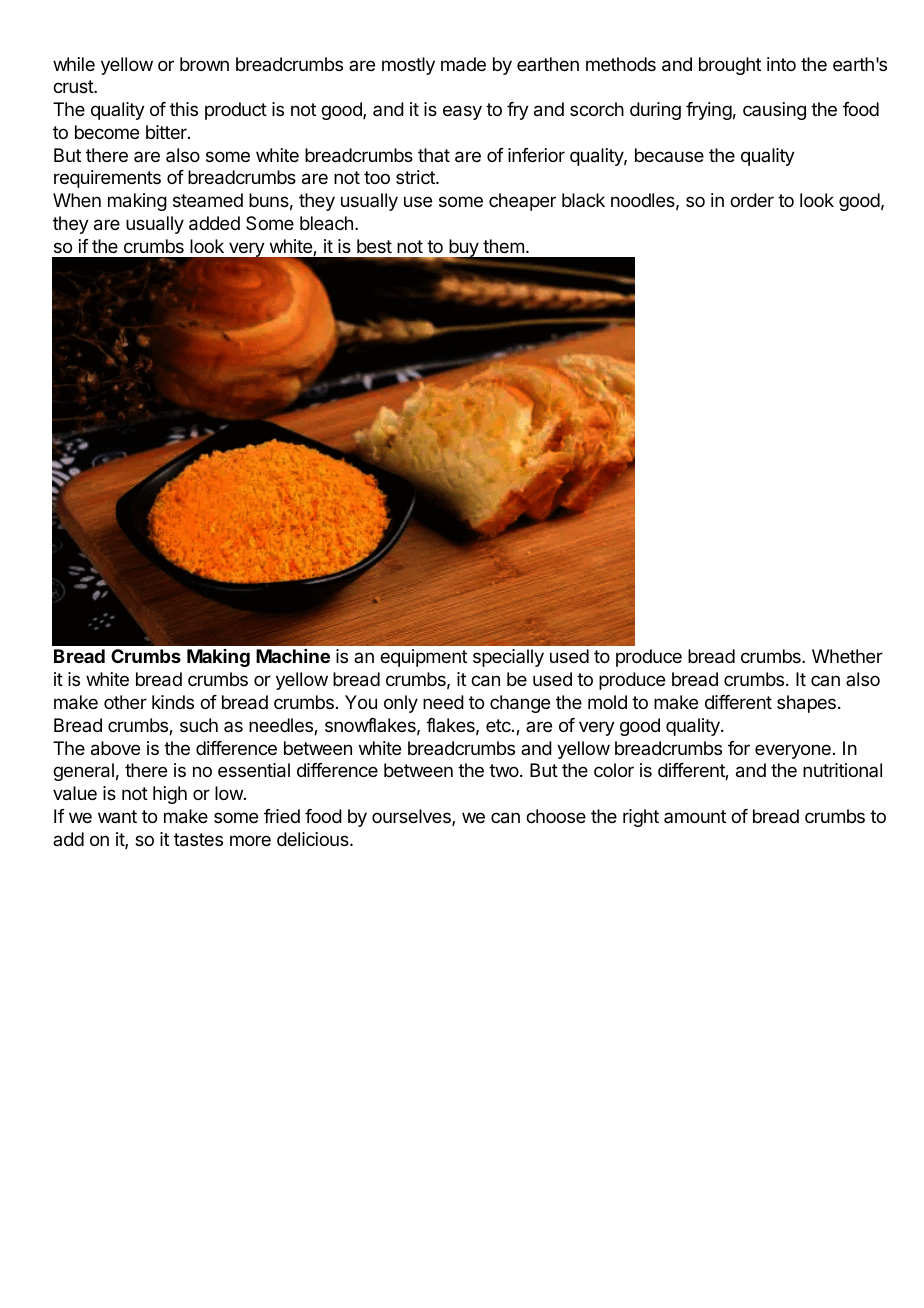 This document has height=1308, width=924. I want to click on Whether, so click(847, 656).
